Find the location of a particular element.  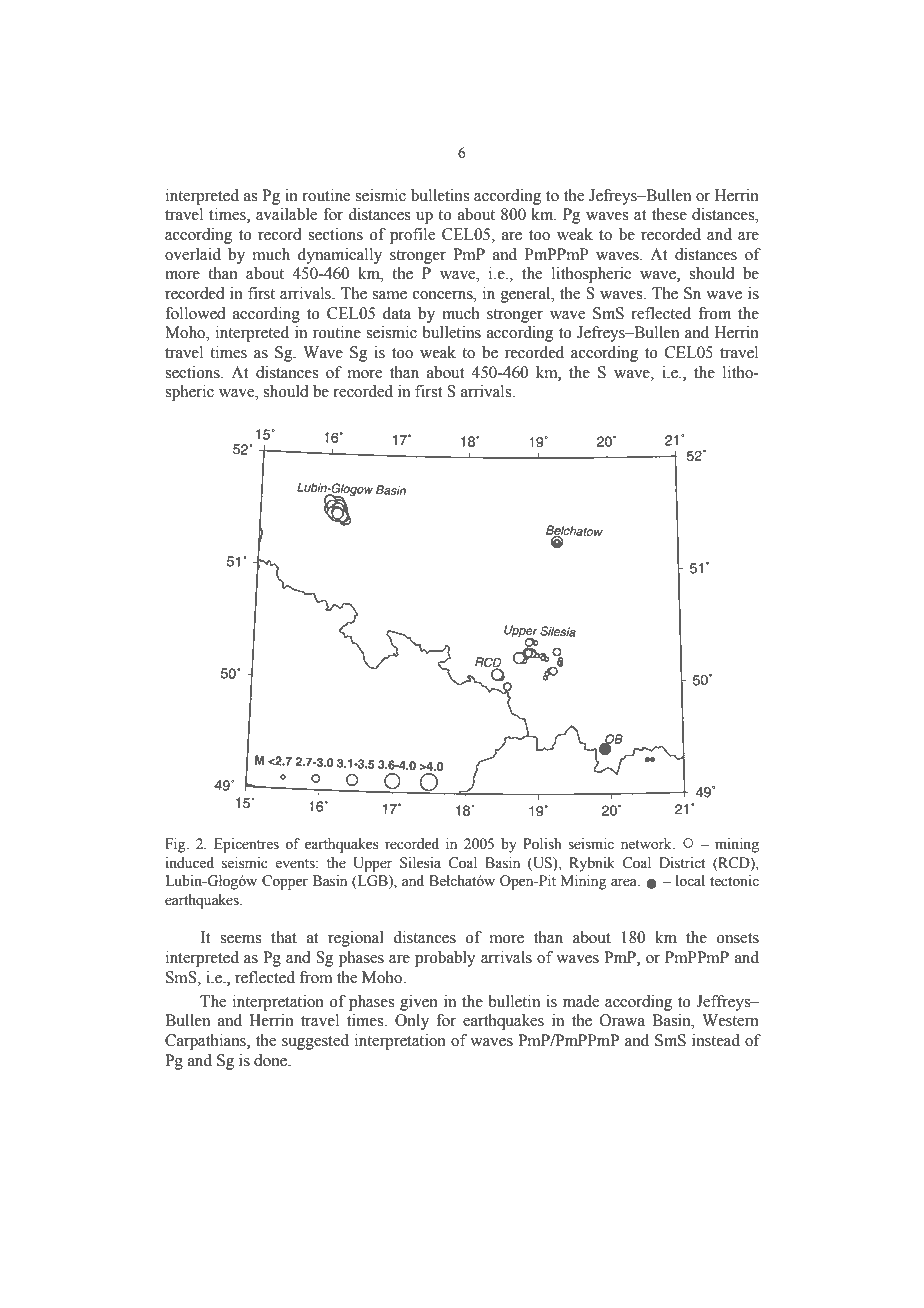

Fig is located at coordinates (176, 845).
